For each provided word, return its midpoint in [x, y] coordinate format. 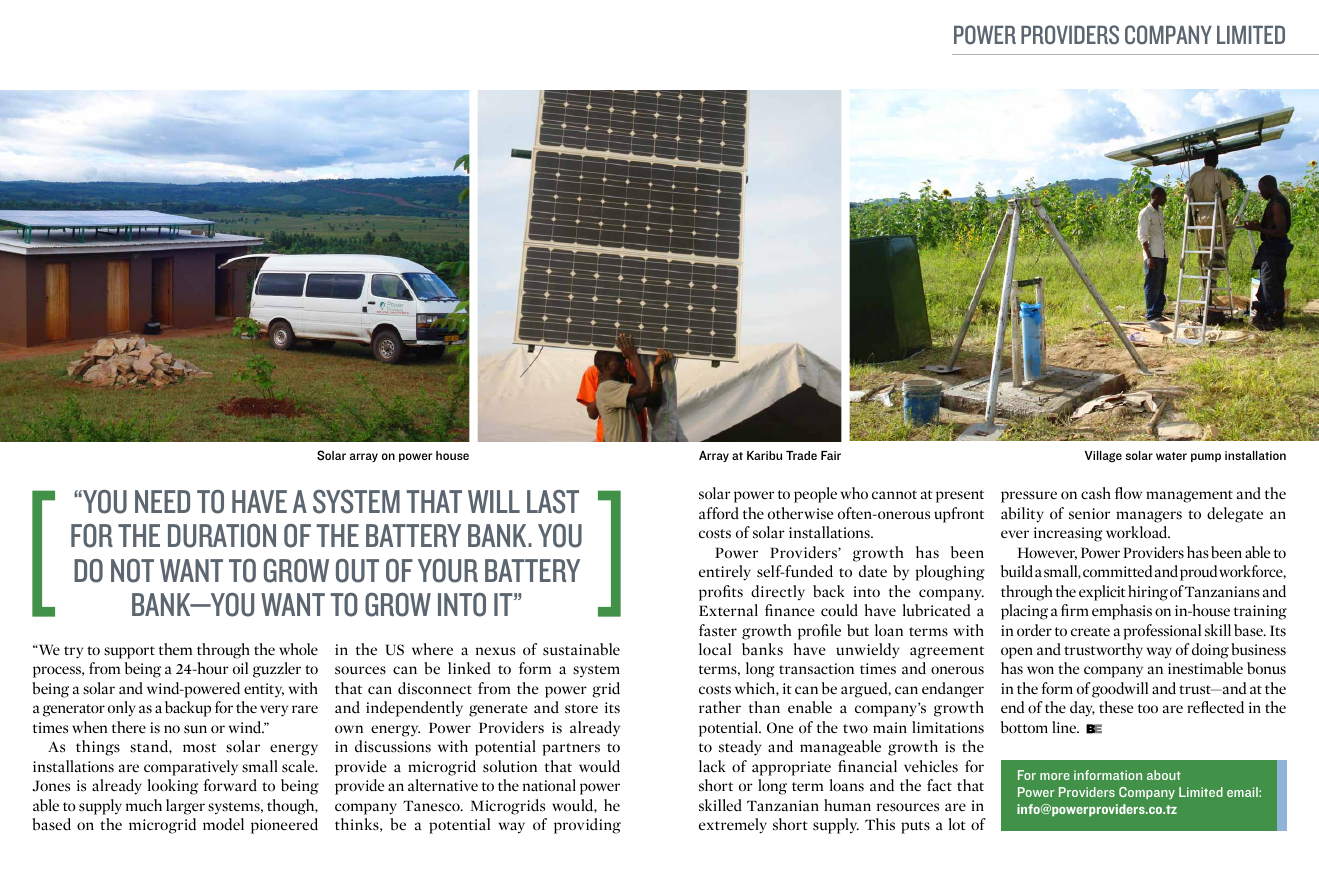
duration [222, 535]
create [1090, 631]
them [175, 649]
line [1065, 727]
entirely [725, 573]
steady [740, 748]
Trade [801, 455]
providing [587, 826]
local [715, 649]
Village [1103, 456]
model [223, 824]
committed [1117, 571]
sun [195, 729]
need [162, 501]
